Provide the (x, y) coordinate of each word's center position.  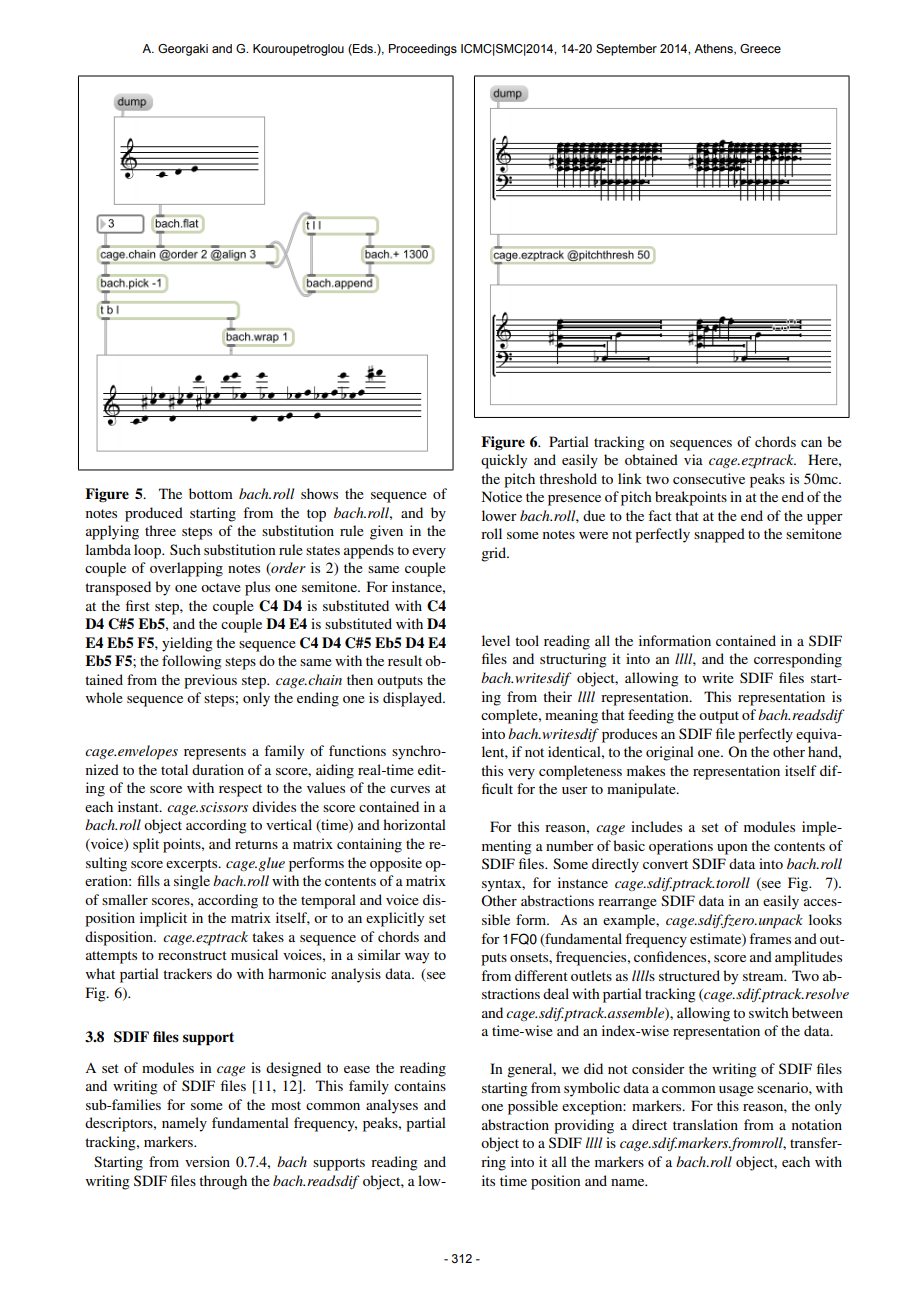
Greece (760, 48)
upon (732, 849)
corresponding (798, 660)
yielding (187, 644)
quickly (504, 461)
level (496, 640)
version (207, 1161)
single (192, 882)
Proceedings (423, 50)
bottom (211, 493)
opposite (396, 864)
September (626, 50)
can (811, 443)
